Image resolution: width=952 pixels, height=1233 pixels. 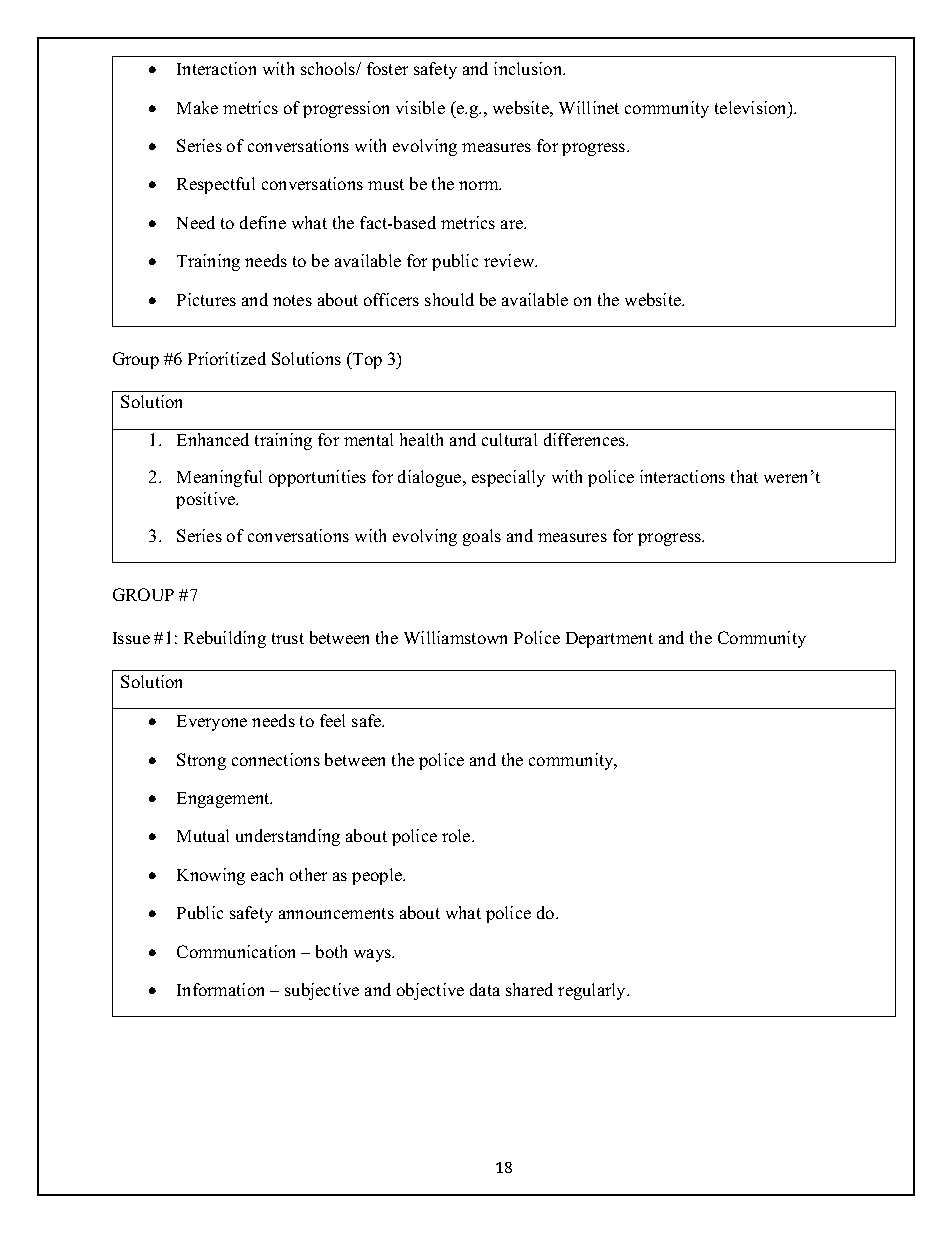 What do you see at coordinates (420, 107) in the image?
I see `visible` at bounding box center [420, 107].
